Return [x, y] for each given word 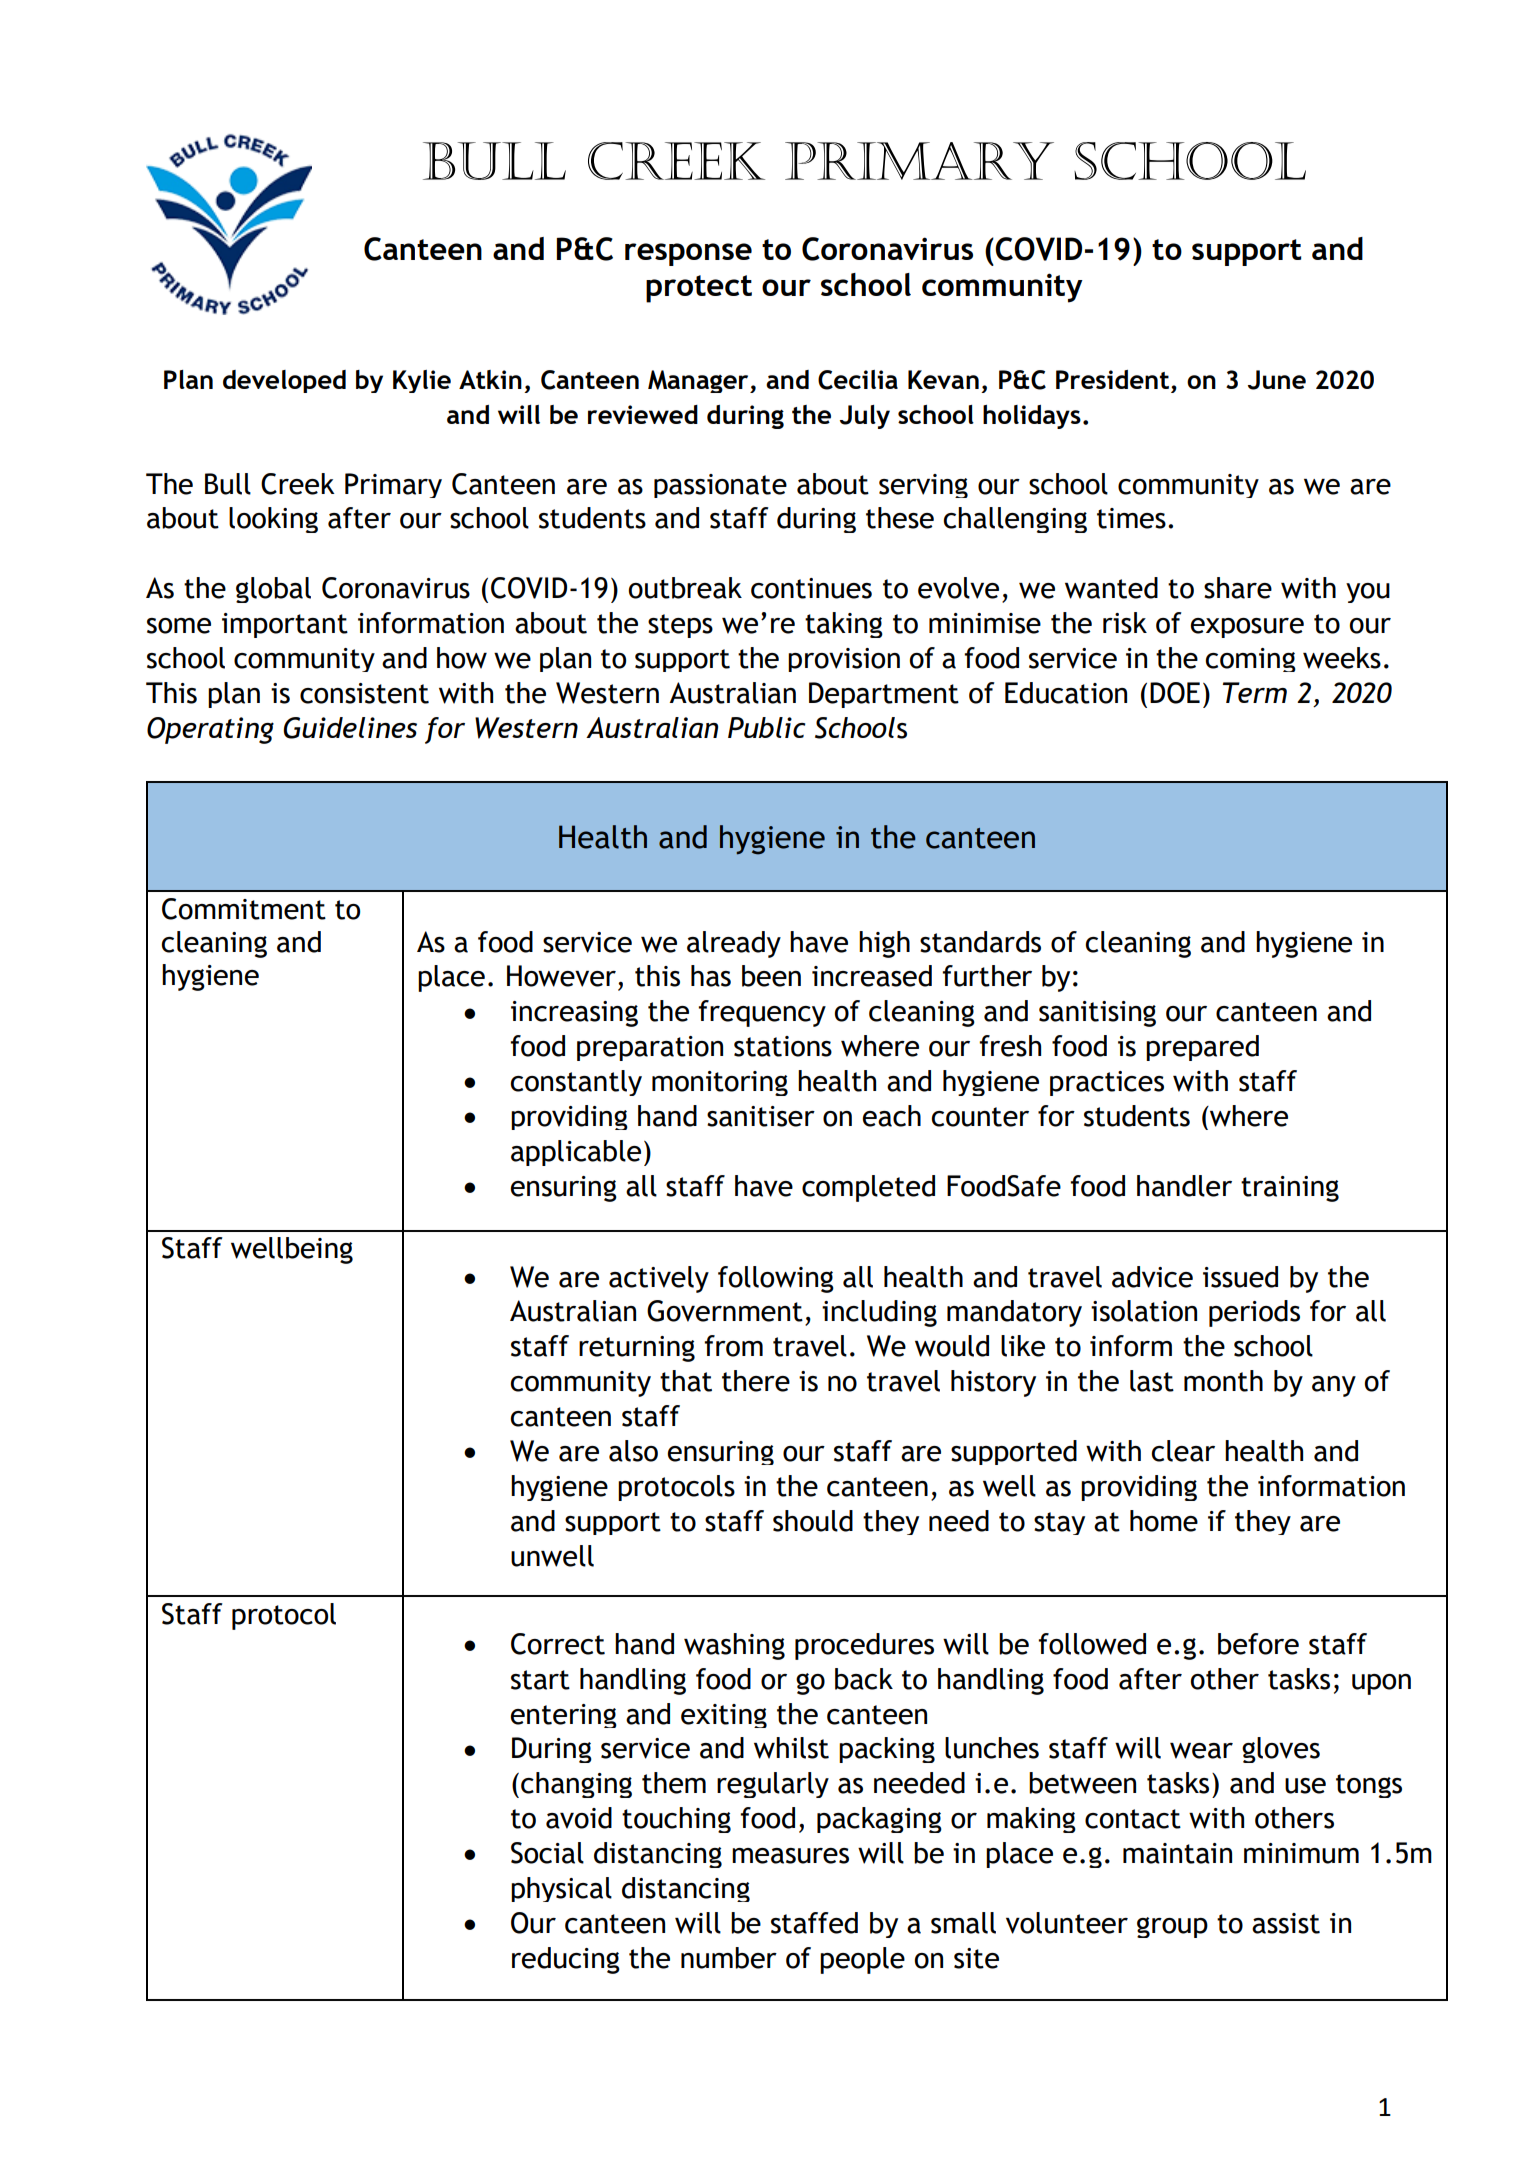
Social [547, 1853]
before [1258, 1644]
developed [284, 381]
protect [699, 289]
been [771, 976]
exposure [1247, 628]
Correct [558, 1644]
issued [1240, 1277]
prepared [1202, 1048]
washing [734, 1646]
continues [811, 588]
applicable [576, 1153]
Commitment [244, 909]
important [285, 625]
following [776, 1279]
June [1277, 380]
